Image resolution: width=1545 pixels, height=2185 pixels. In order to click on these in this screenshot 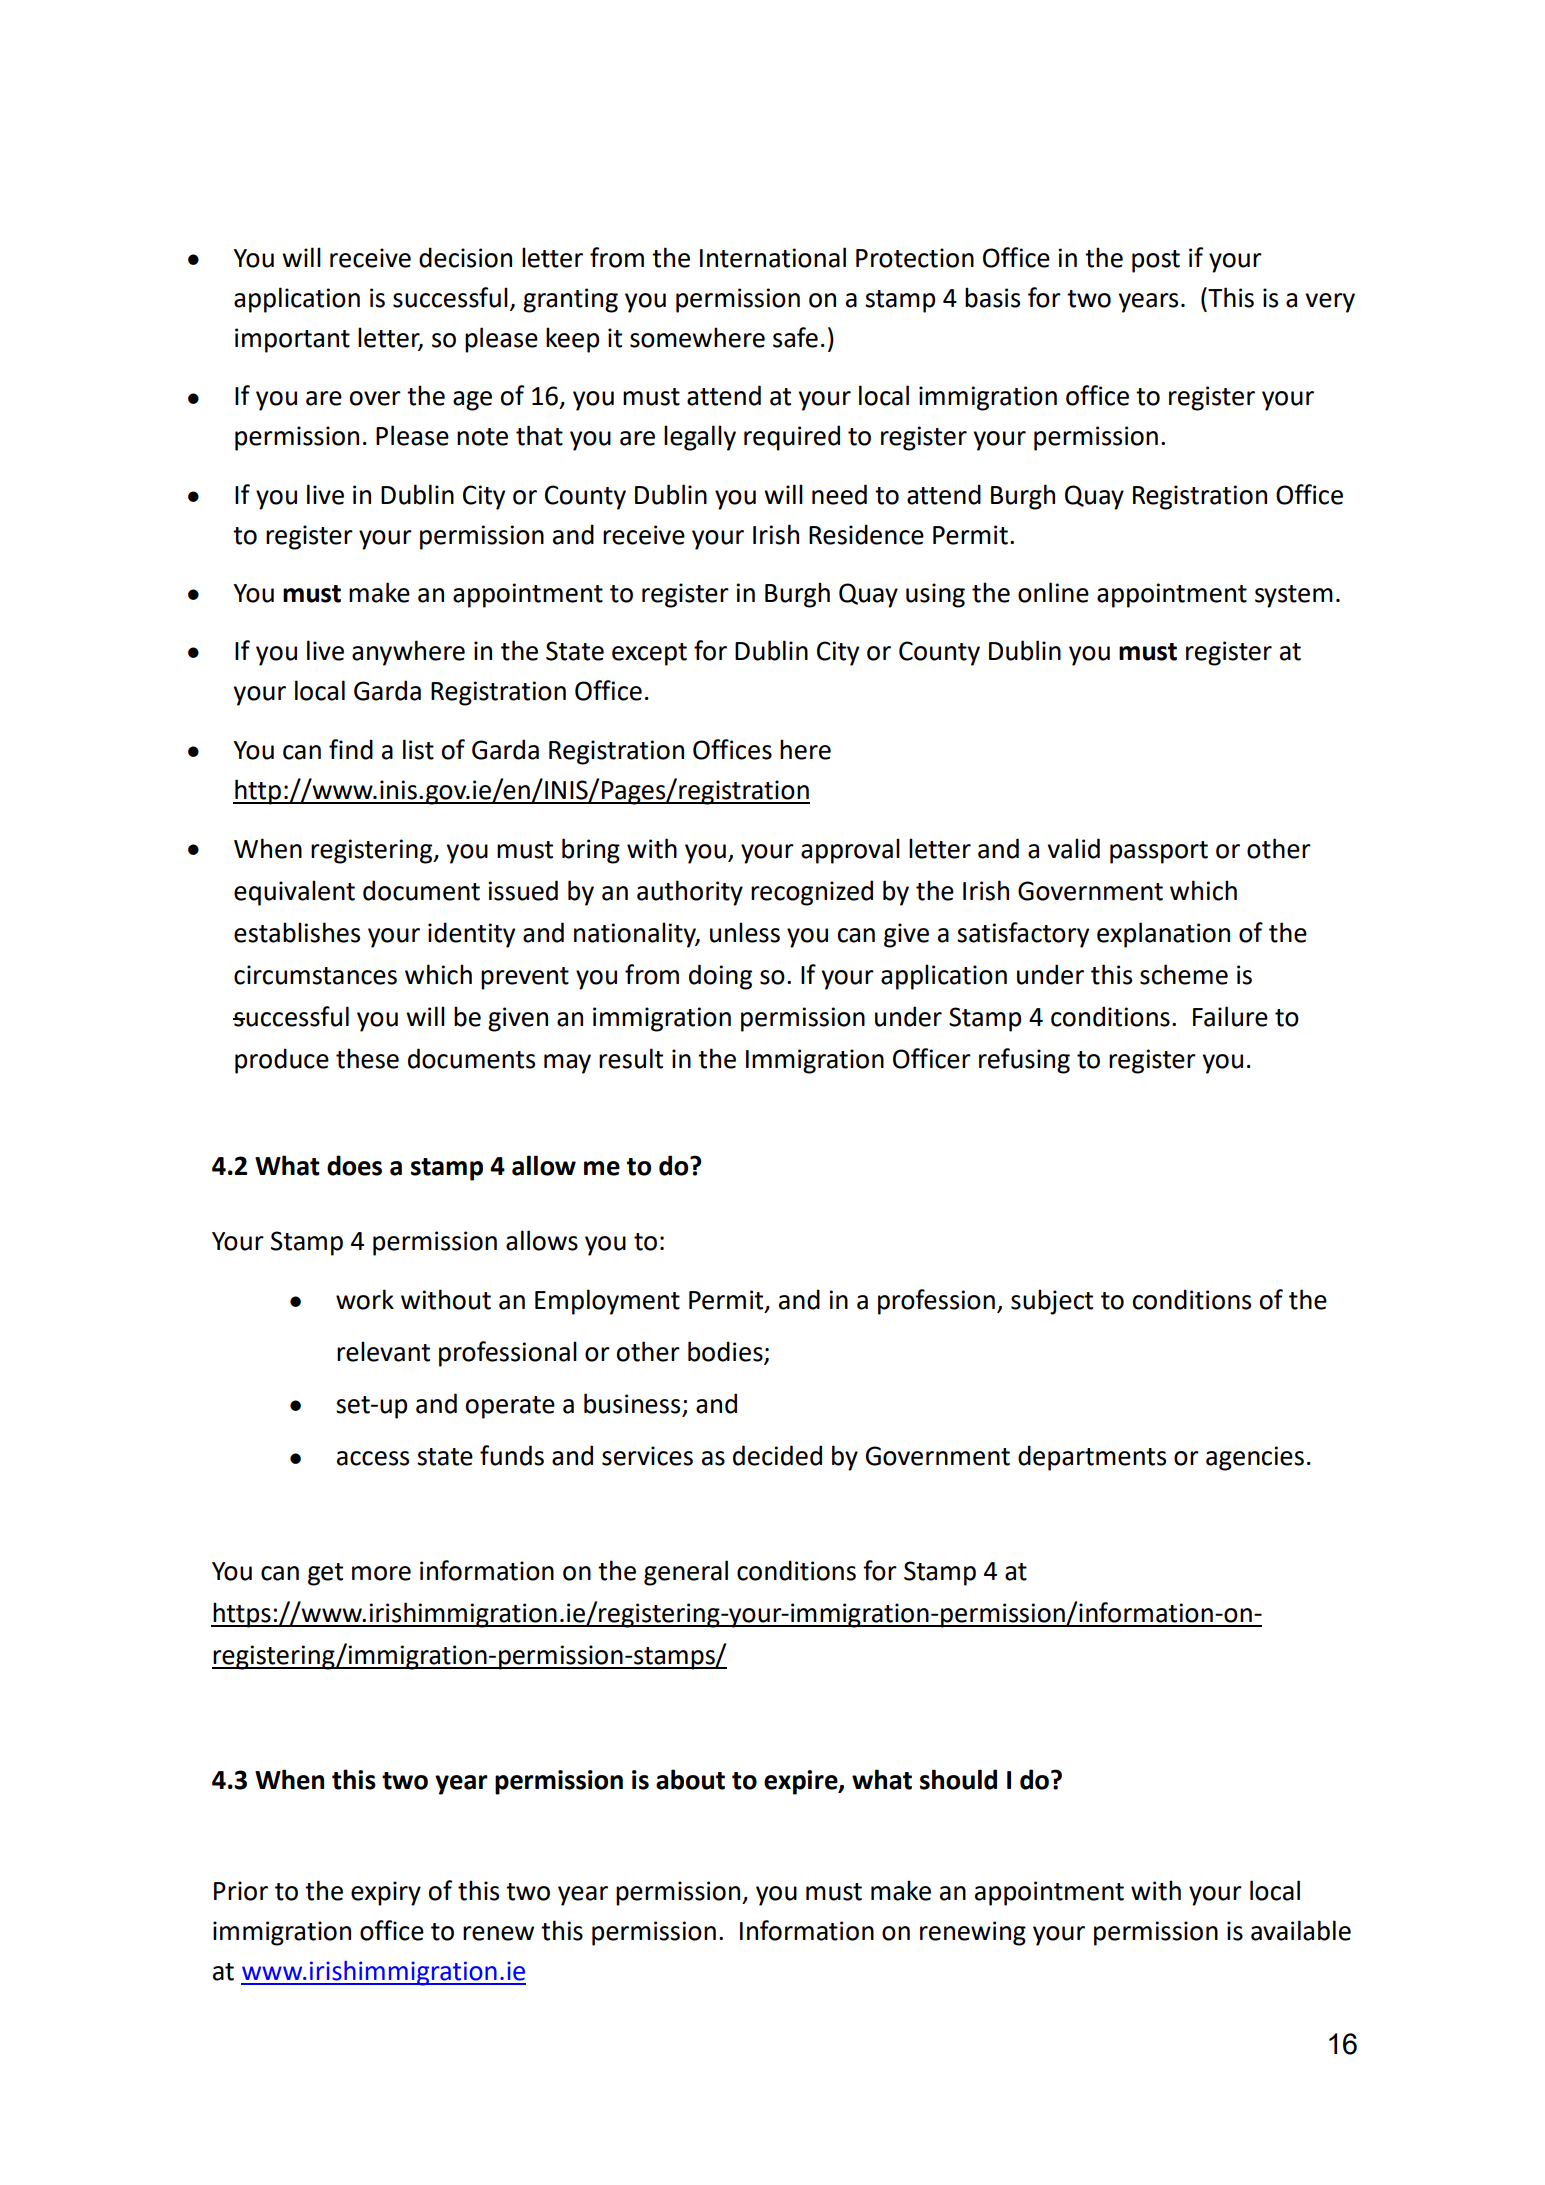, I will do `click(367, 1058)`.
